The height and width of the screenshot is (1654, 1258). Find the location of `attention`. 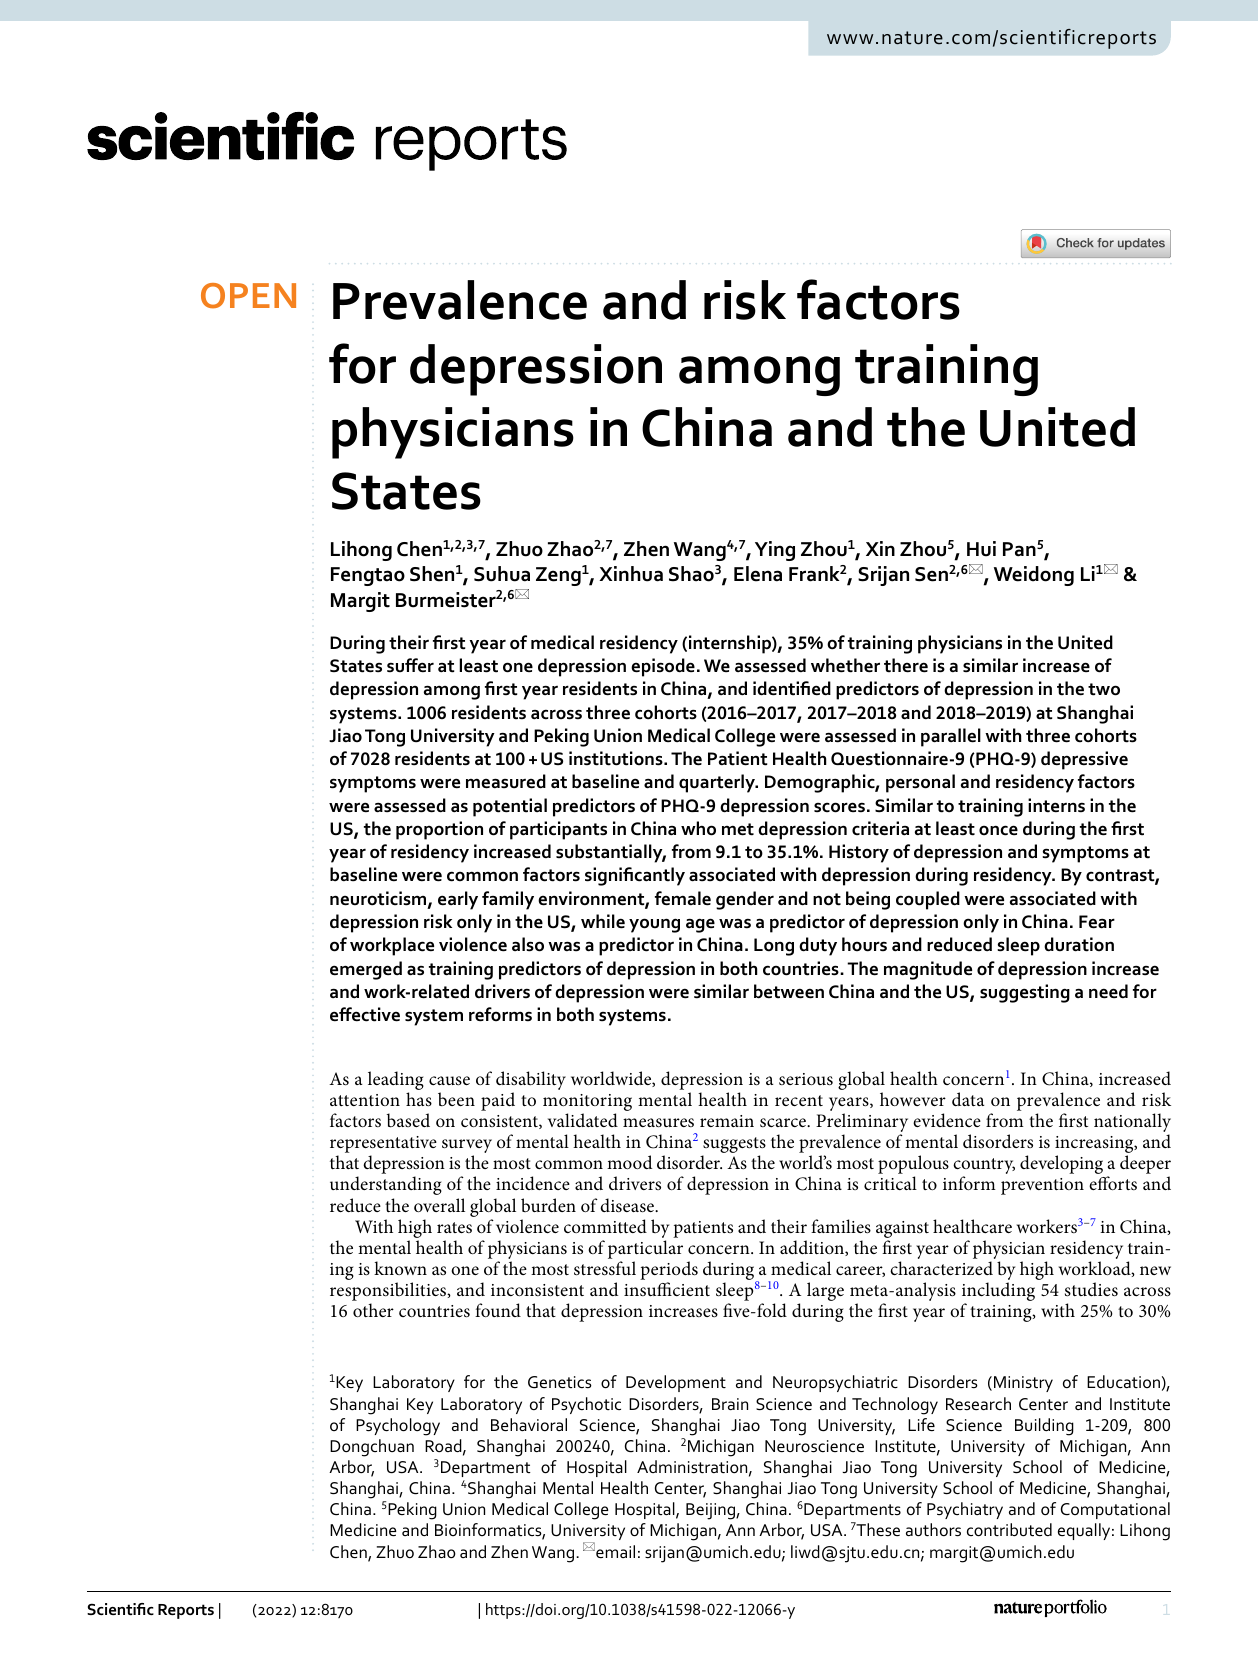

attention is located at coordinates (365, 1100).
